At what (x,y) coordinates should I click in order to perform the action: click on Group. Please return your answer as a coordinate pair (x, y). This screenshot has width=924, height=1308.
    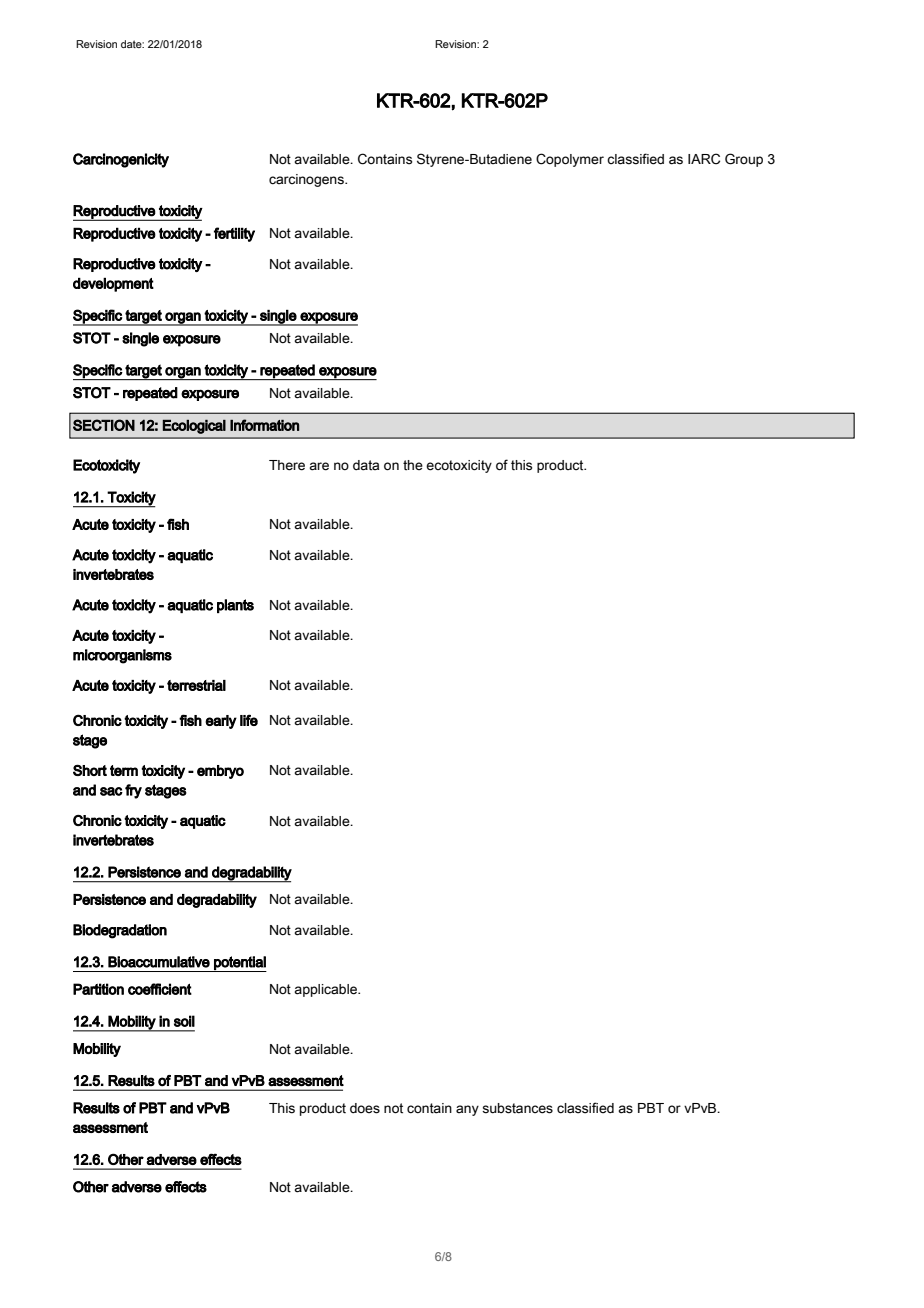
    Looking at the image, I should click on (744, 160).
